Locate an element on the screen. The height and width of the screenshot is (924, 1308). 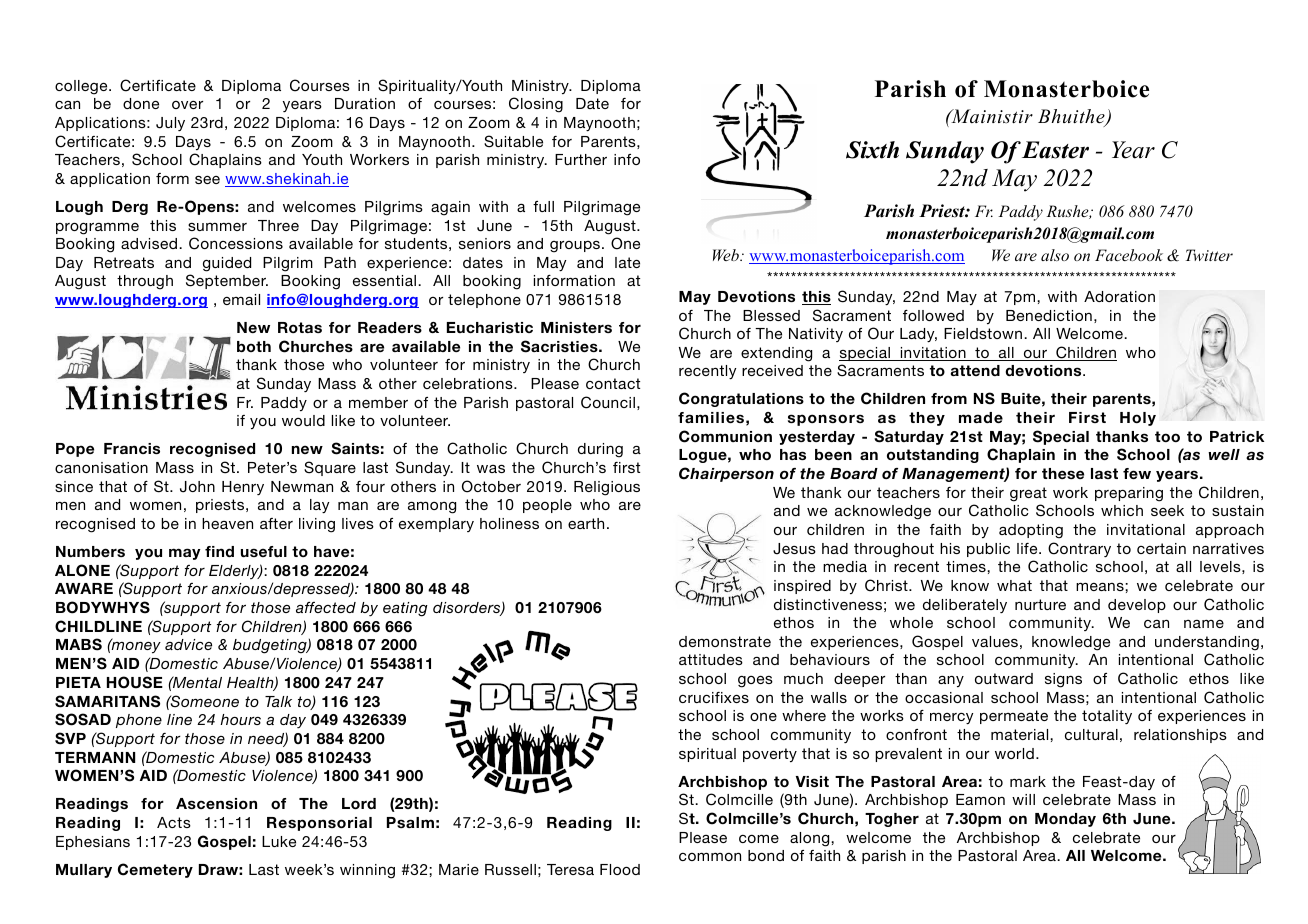
Closing is located at coordinates (536, 105).
